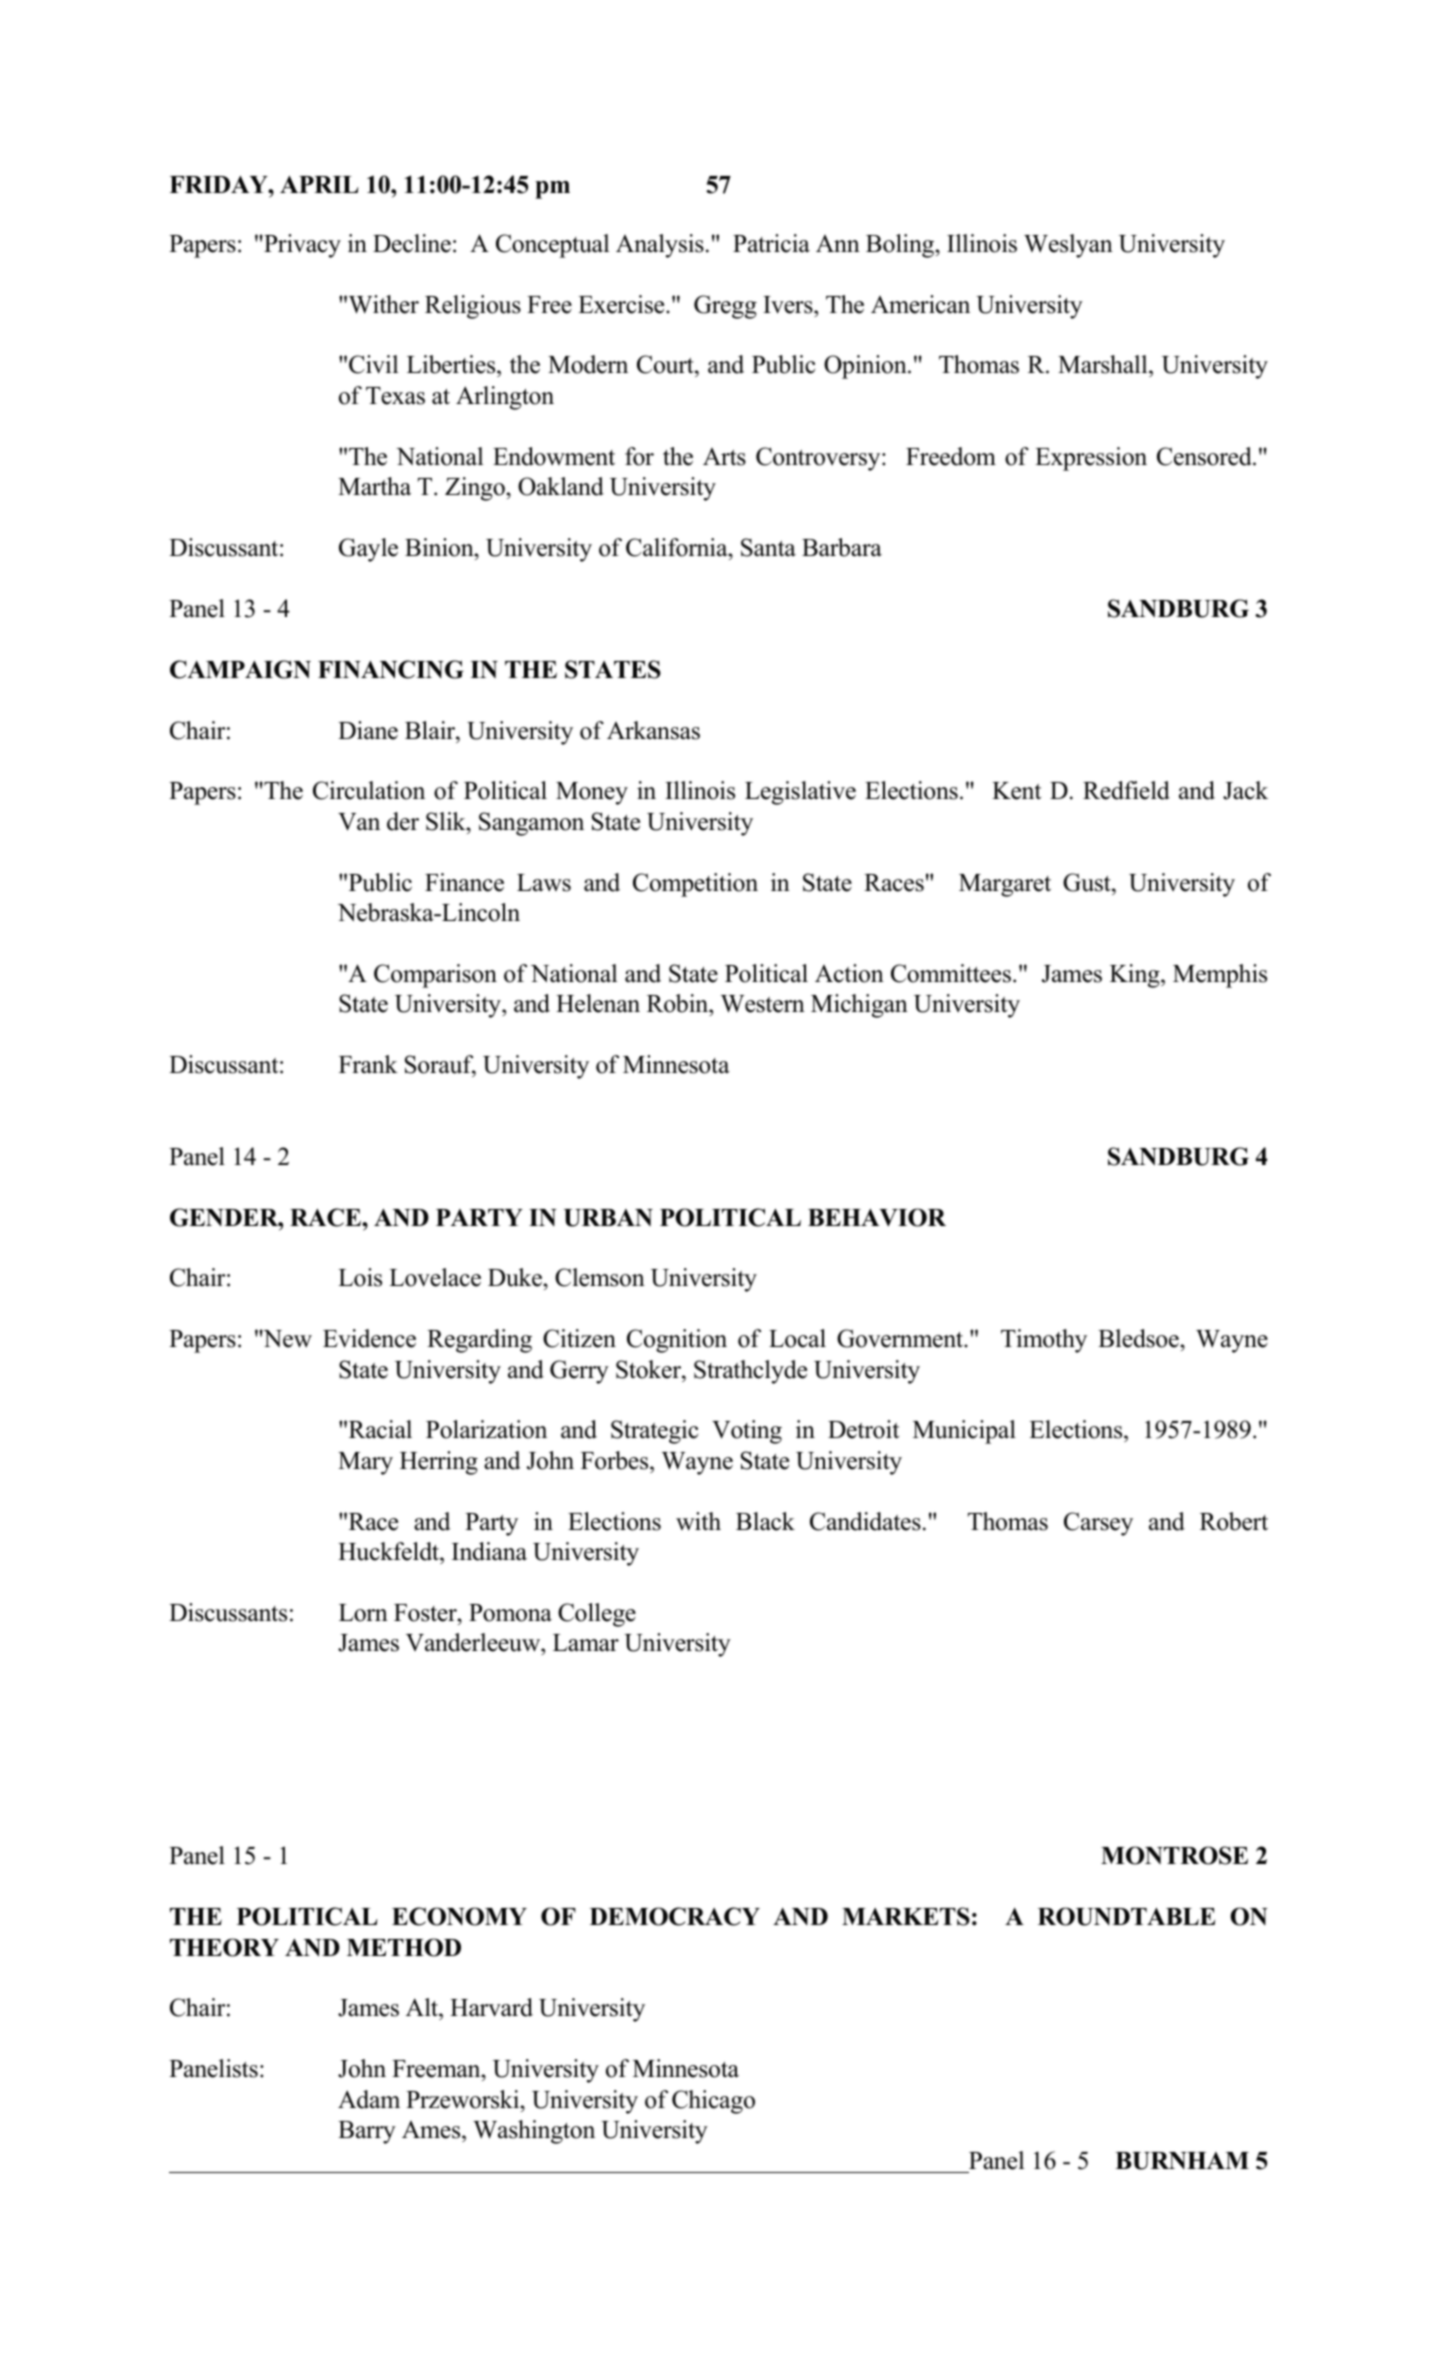 The image size is (1437, 2366). Describe the element at coordinates (771, 243) in the document. I see `Patricia` at that location.
